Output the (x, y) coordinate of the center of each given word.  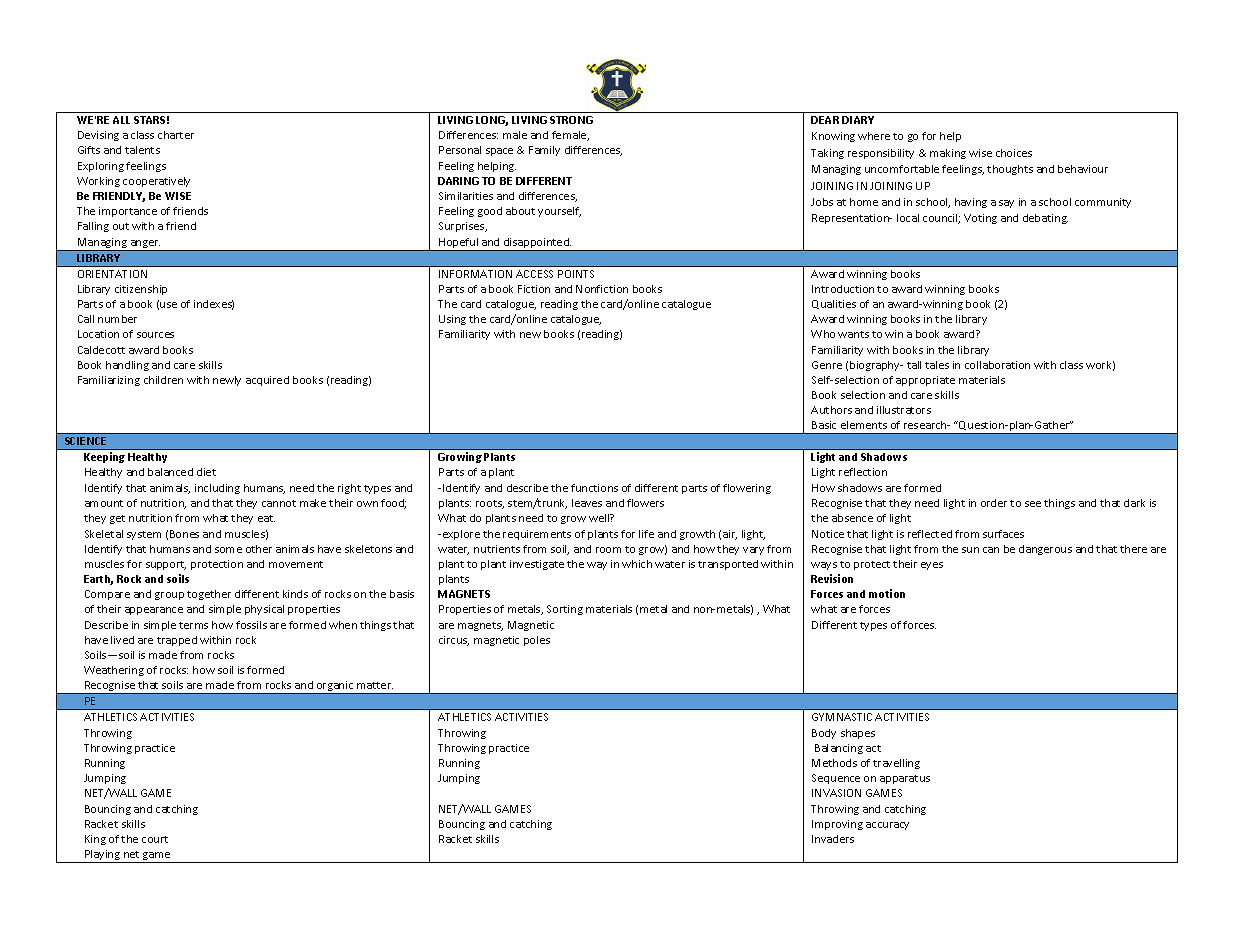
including (217, 489)
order (994, 503)
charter (176, 135)
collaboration (997, 365)
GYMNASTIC (842, 717)
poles (537, 641)
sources (155, 335)
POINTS (576, 274)
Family (544, 151)
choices (1014, 153)
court (155, 839)
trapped (177, 641)
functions (594, 488)
